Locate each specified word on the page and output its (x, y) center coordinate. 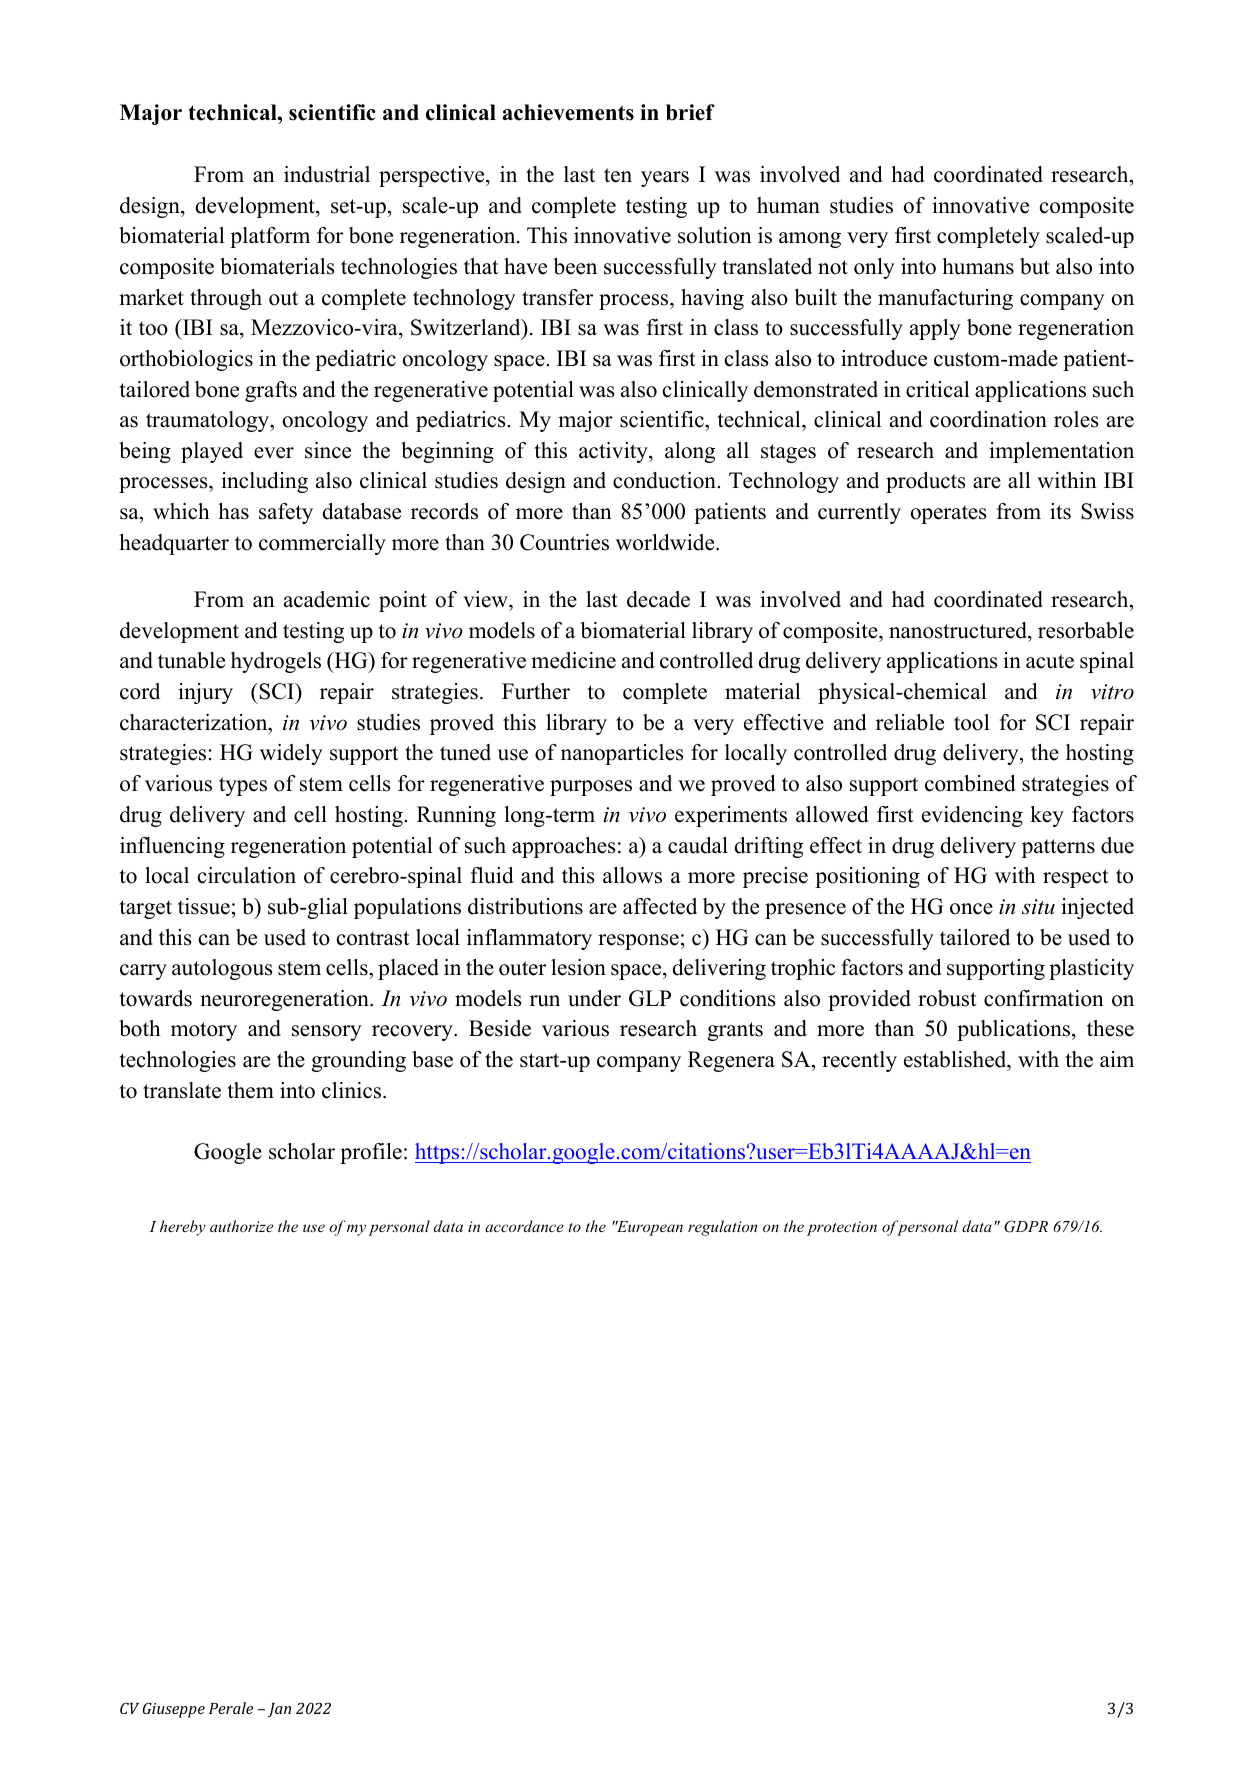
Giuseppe (173, 1710)
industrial (327, 174)
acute (1050, 661)
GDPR (1026, 1226)
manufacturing (945, 299)
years (665, 179)
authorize (241, 1226)
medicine (573, 660)
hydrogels (276, 662)
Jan (279, 1710)
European (649, 1228)
